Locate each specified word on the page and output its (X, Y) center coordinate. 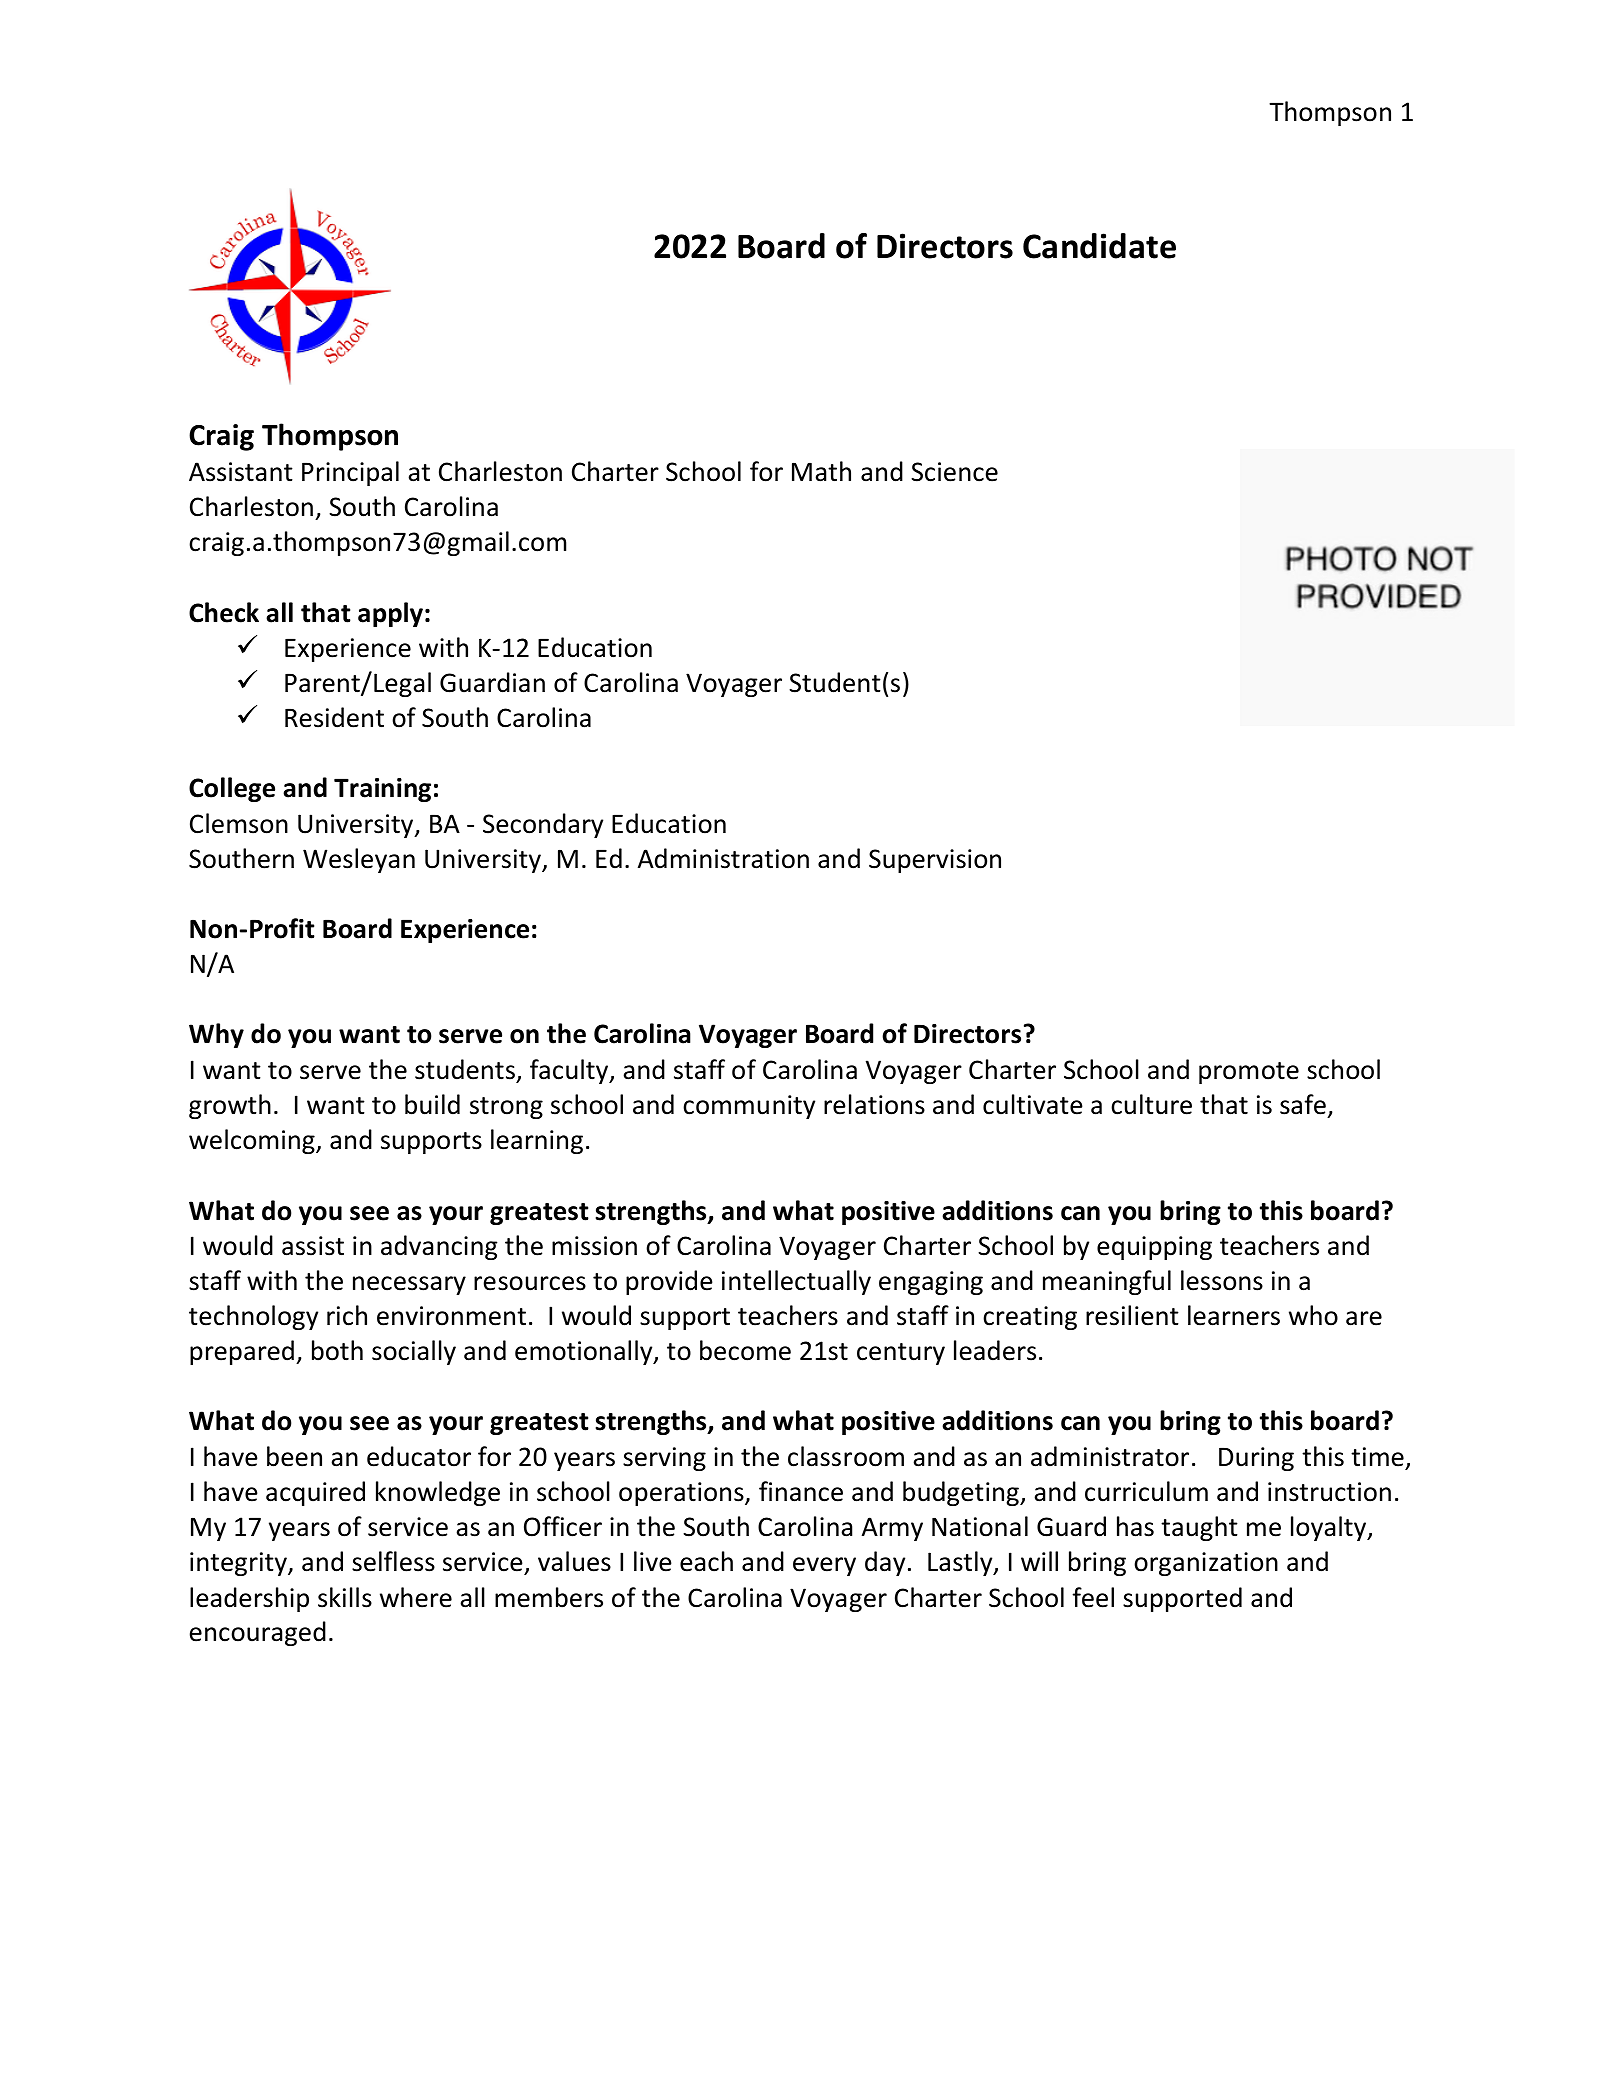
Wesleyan (359, 860)
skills (345, 1597)
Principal (350, 473)
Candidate (1099, 246)
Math (821, 471)
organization (1206, 1564)
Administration (723, 858)
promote (1249, 1073)
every (824, 1566)
